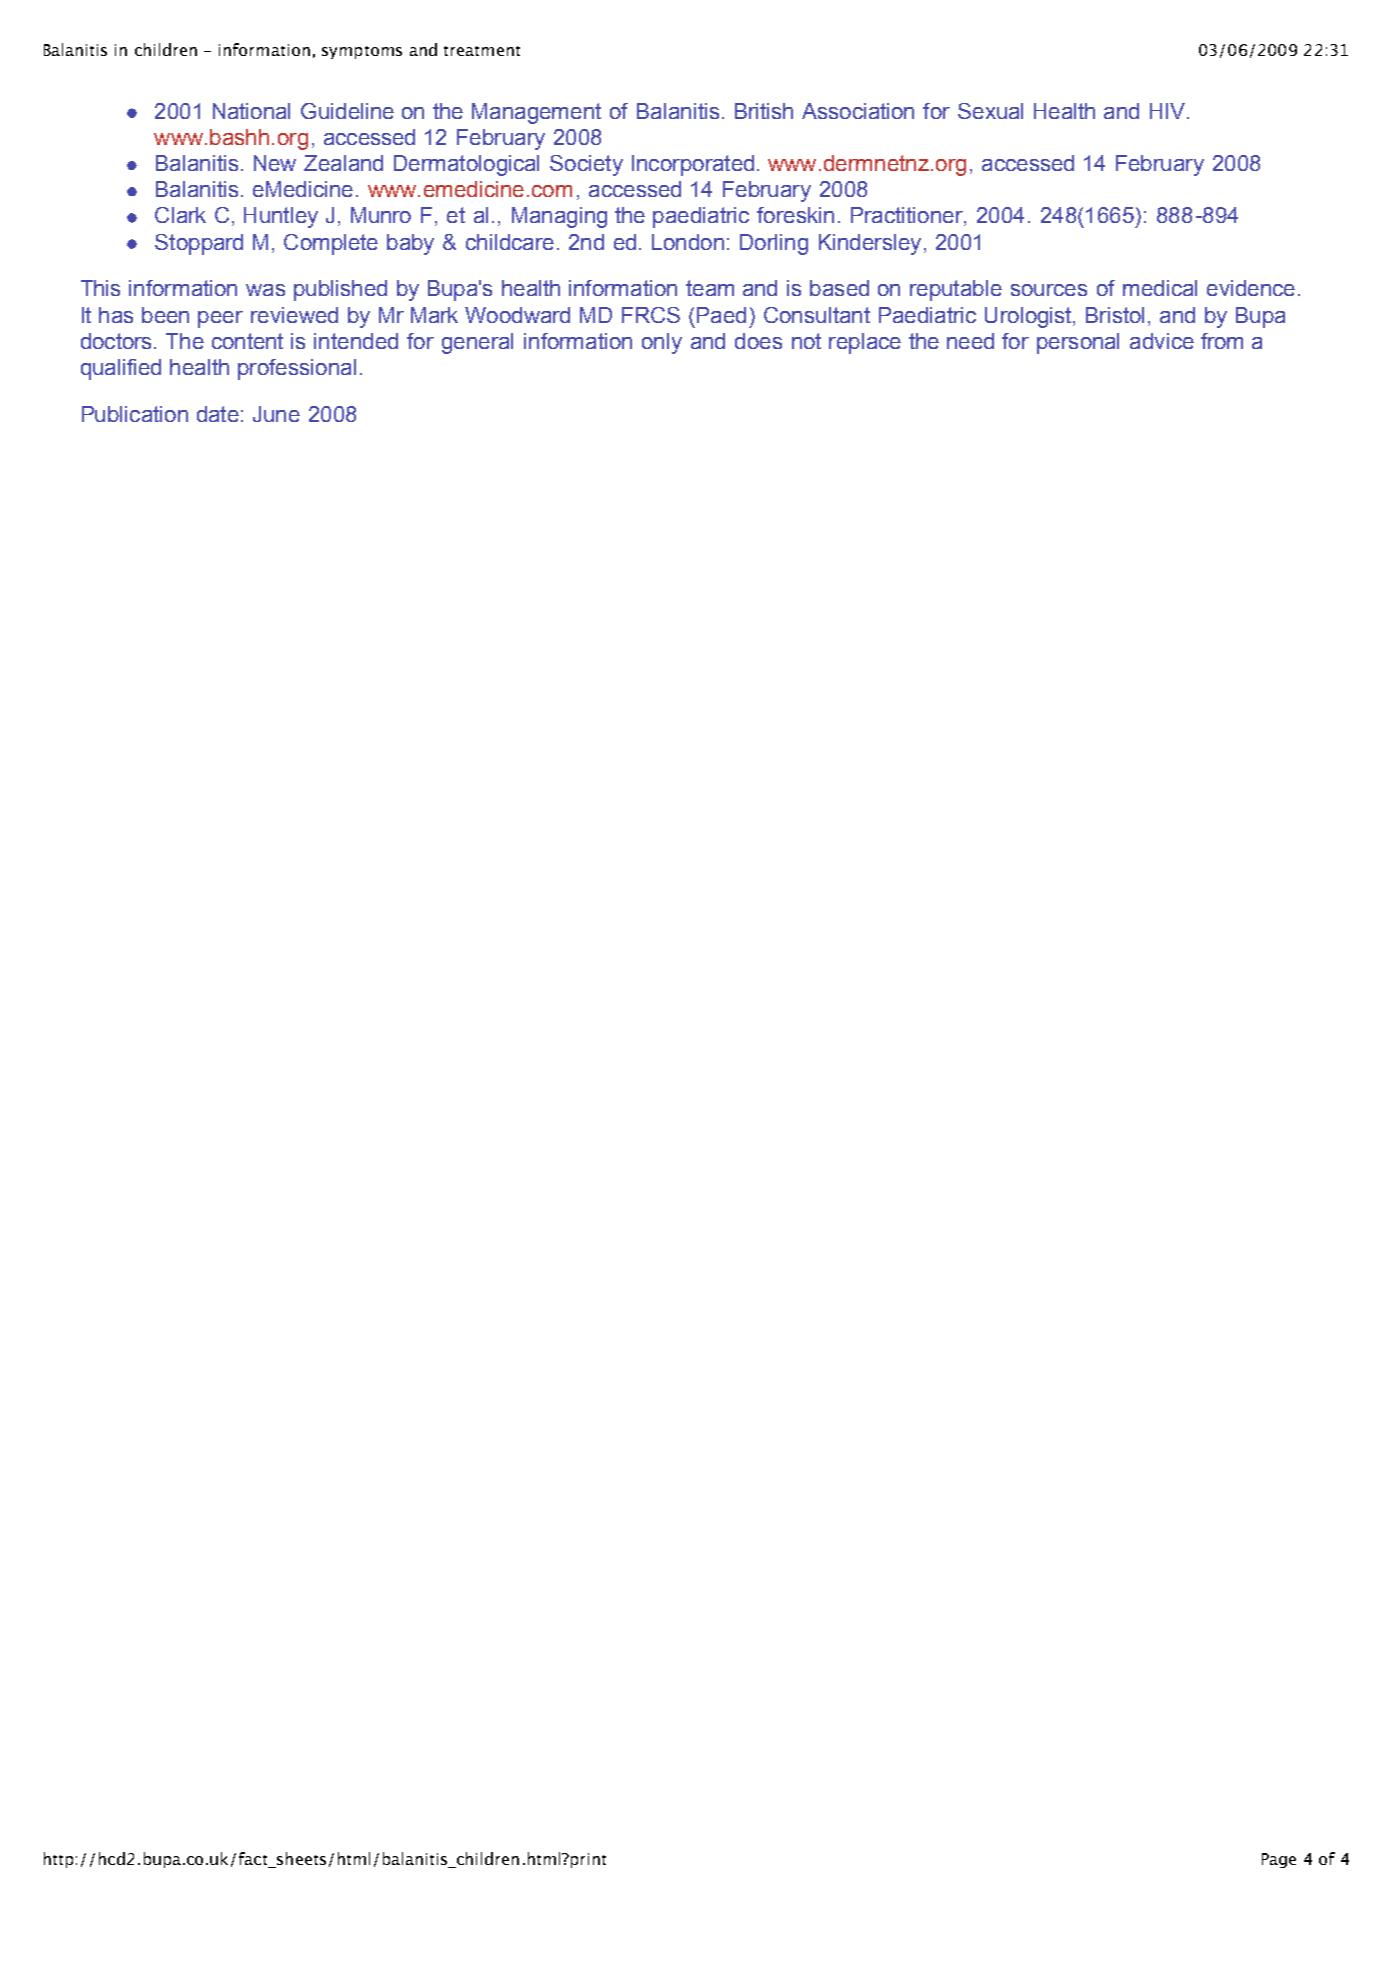 Image resolution: width=1392 pixels, height=1968 pixels. I want to click on only, so click(662, 343).
